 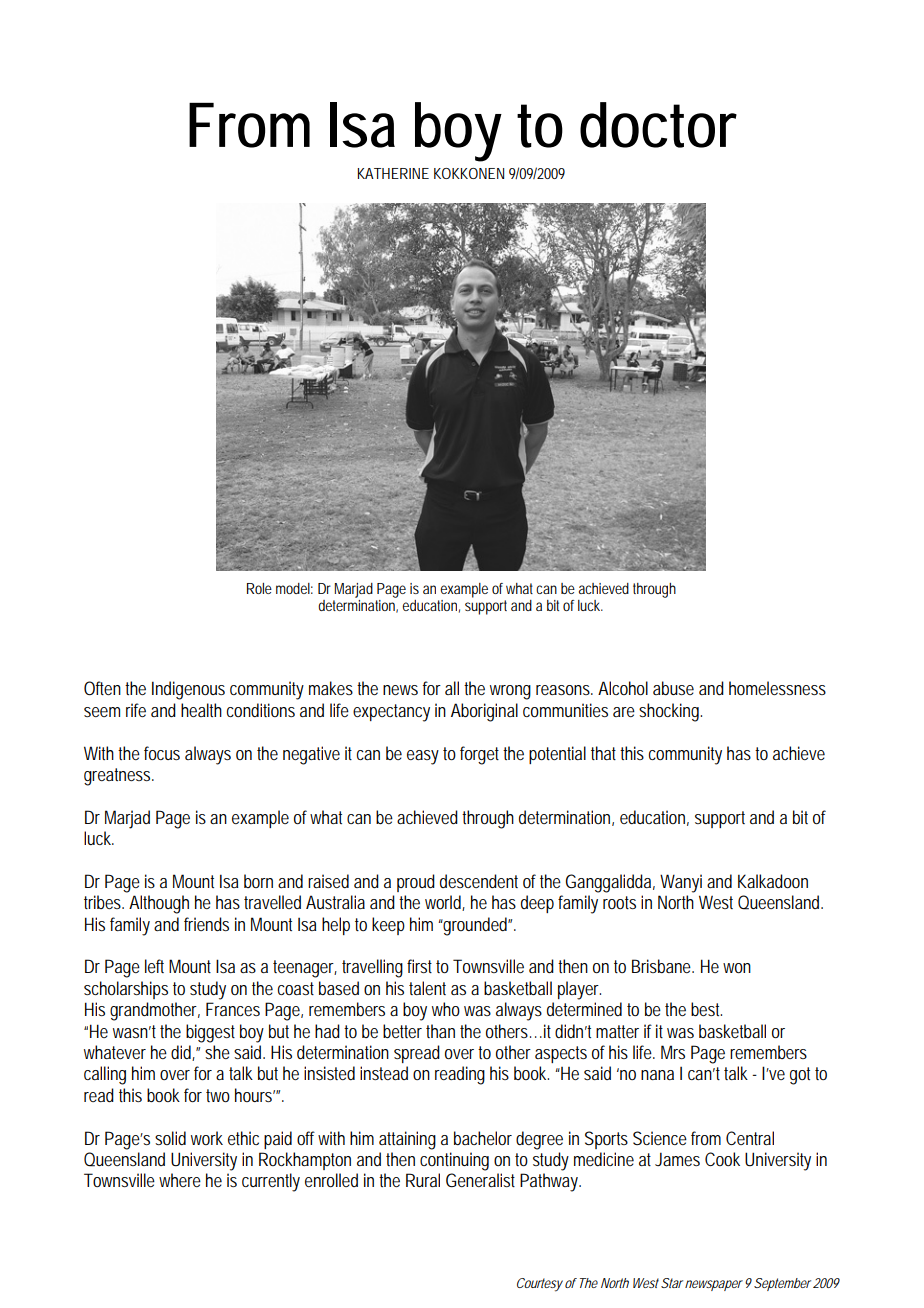 I want to click on doctor, so click(x=658, y=125).
